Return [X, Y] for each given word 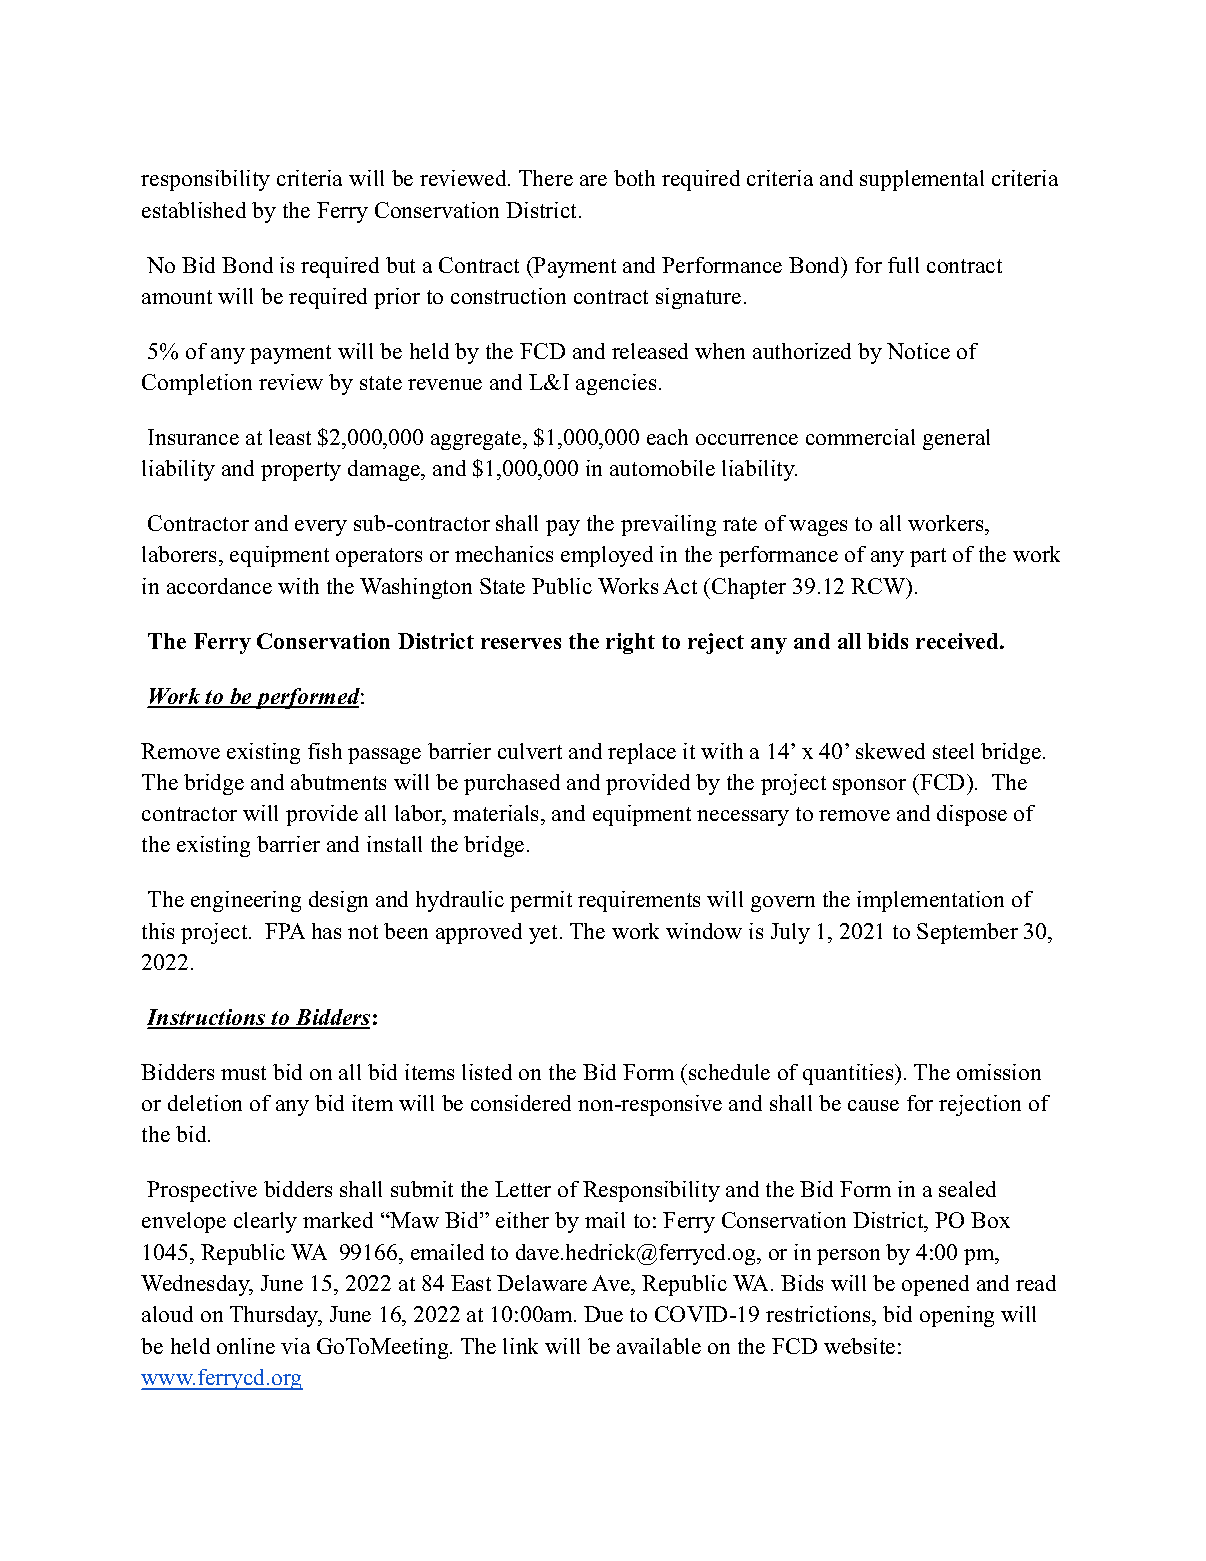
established [194, 210]
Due [603, 1314]
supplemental [922, 180]
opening [957, 1316]
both [634, 178]
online [246, 1346]
